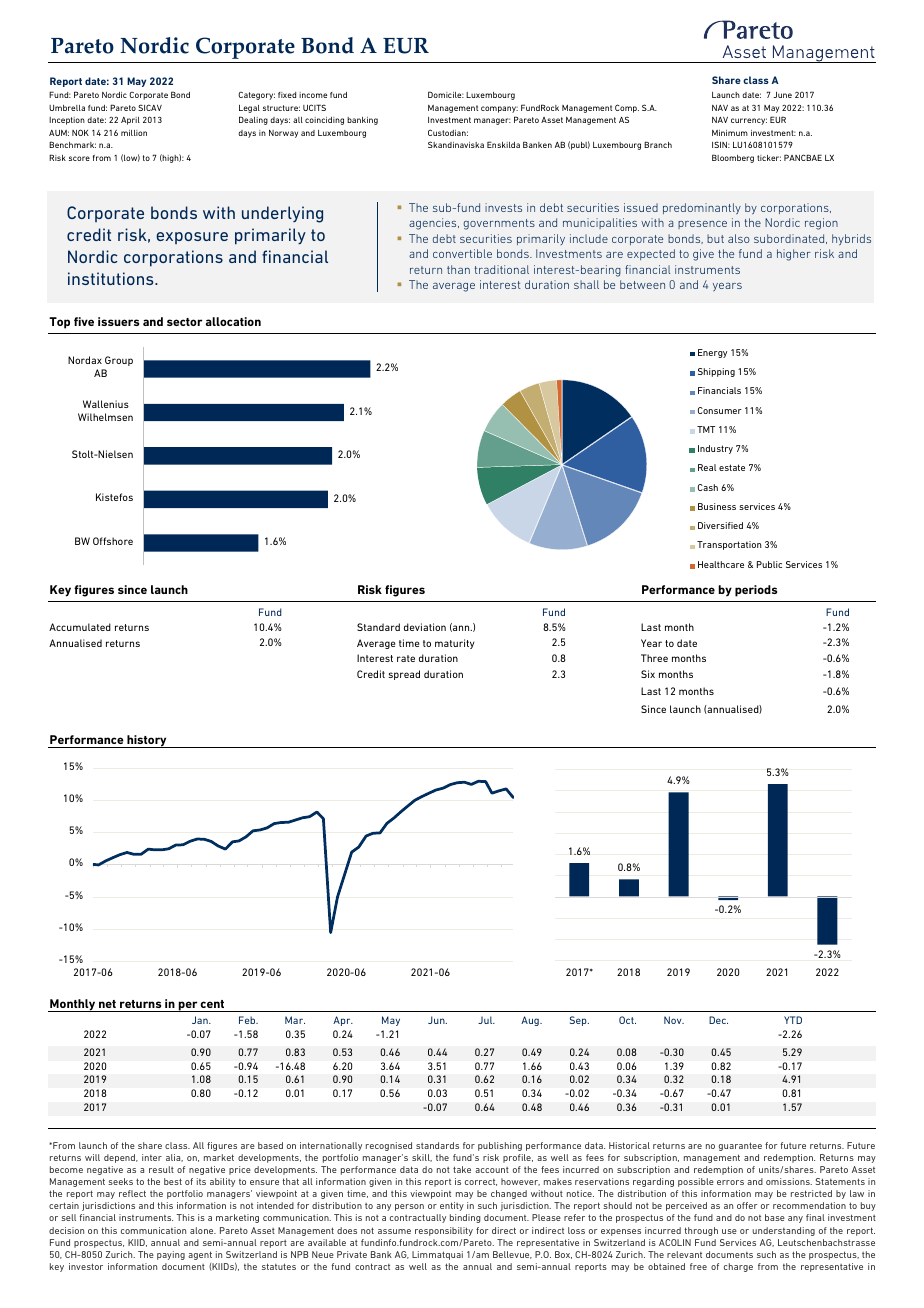 This screenshot has height=1308, width=924. I want to click on history, so click(147, 741).
